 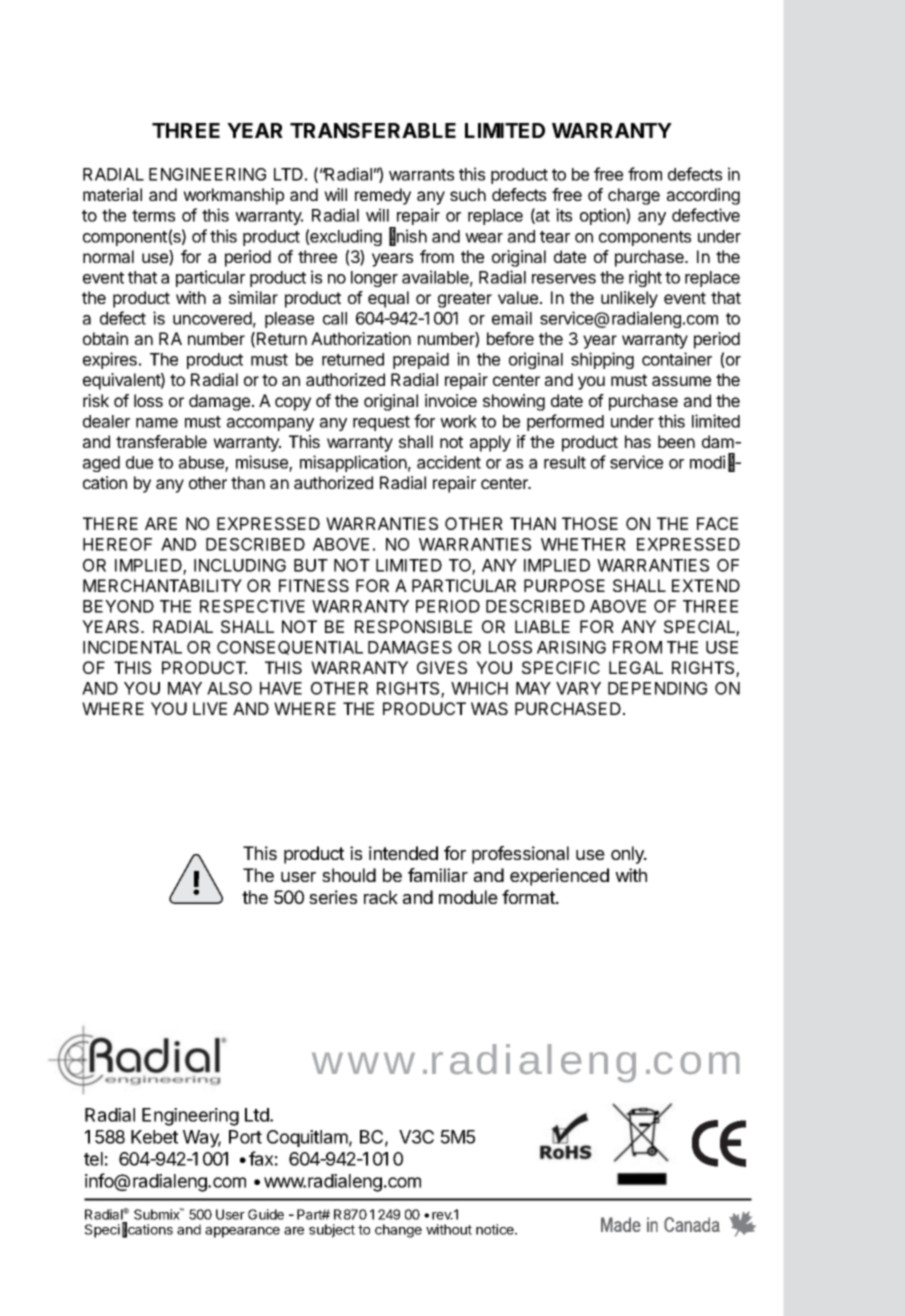 I want to click on THOSE, so click(x=590, y=523).
